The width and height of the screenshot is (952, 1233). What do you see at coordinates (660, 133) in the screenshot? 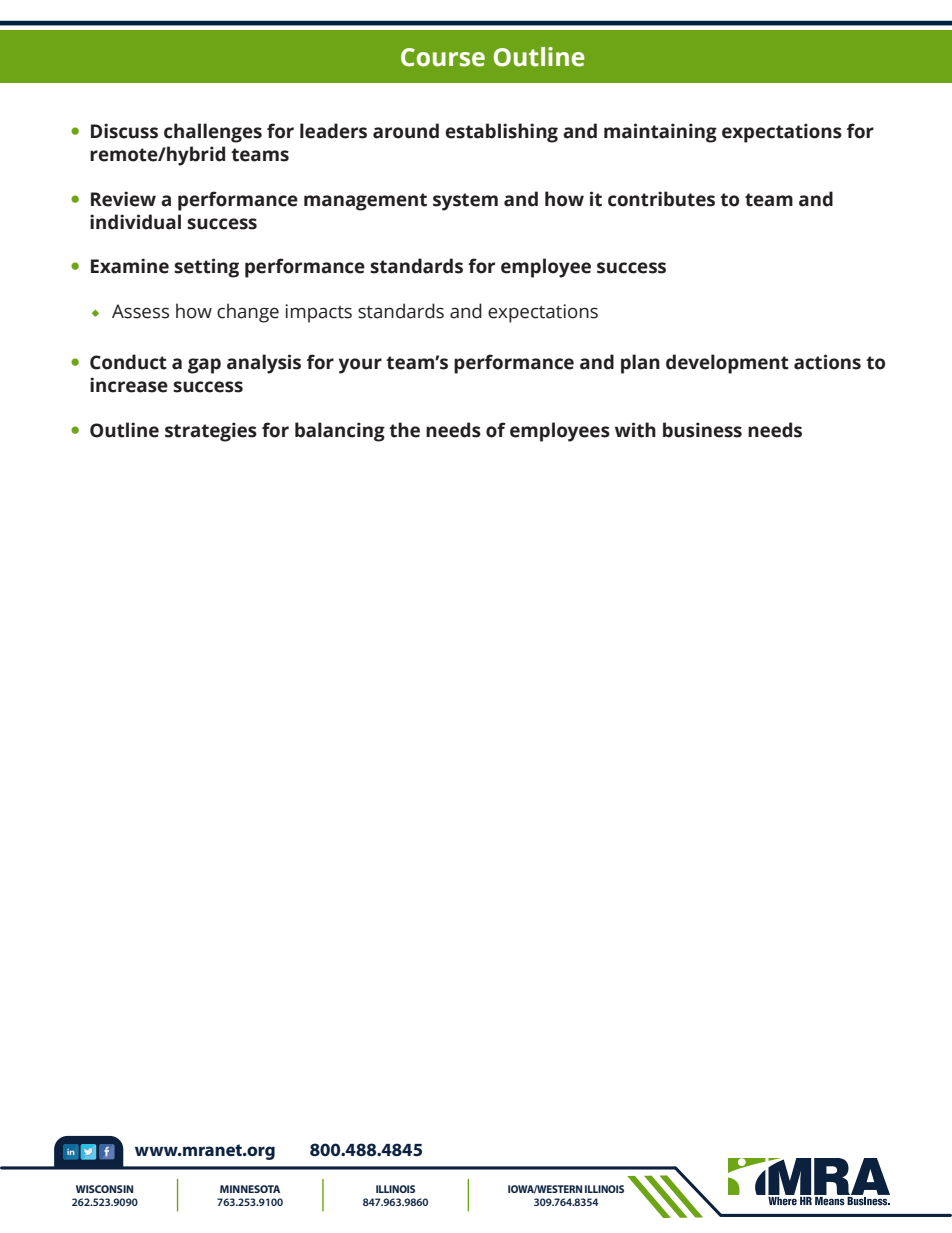
I see `maintaining` at bounding box center [660, 133].
